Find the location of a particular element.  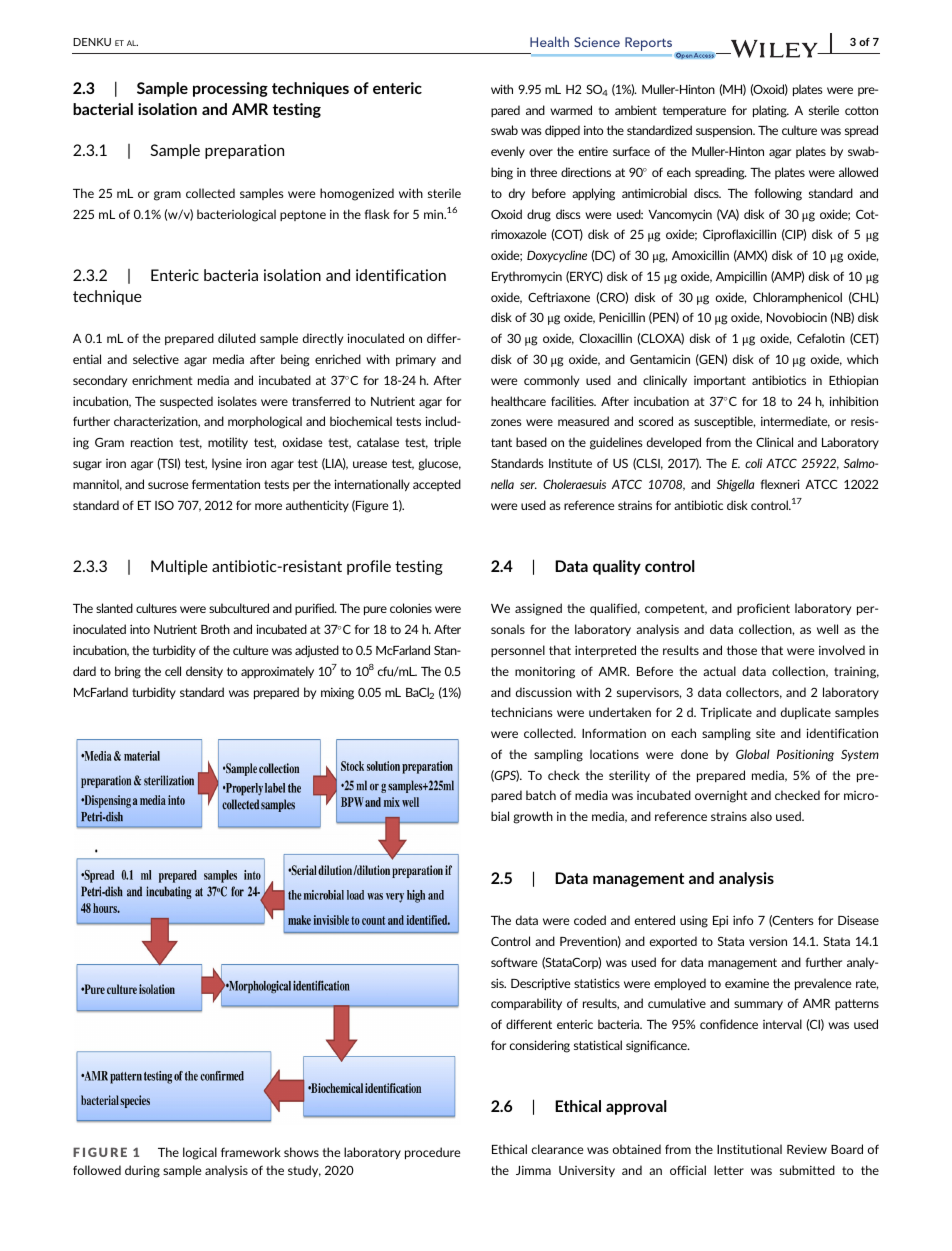

glucose is located at coordinates (439, 464).
